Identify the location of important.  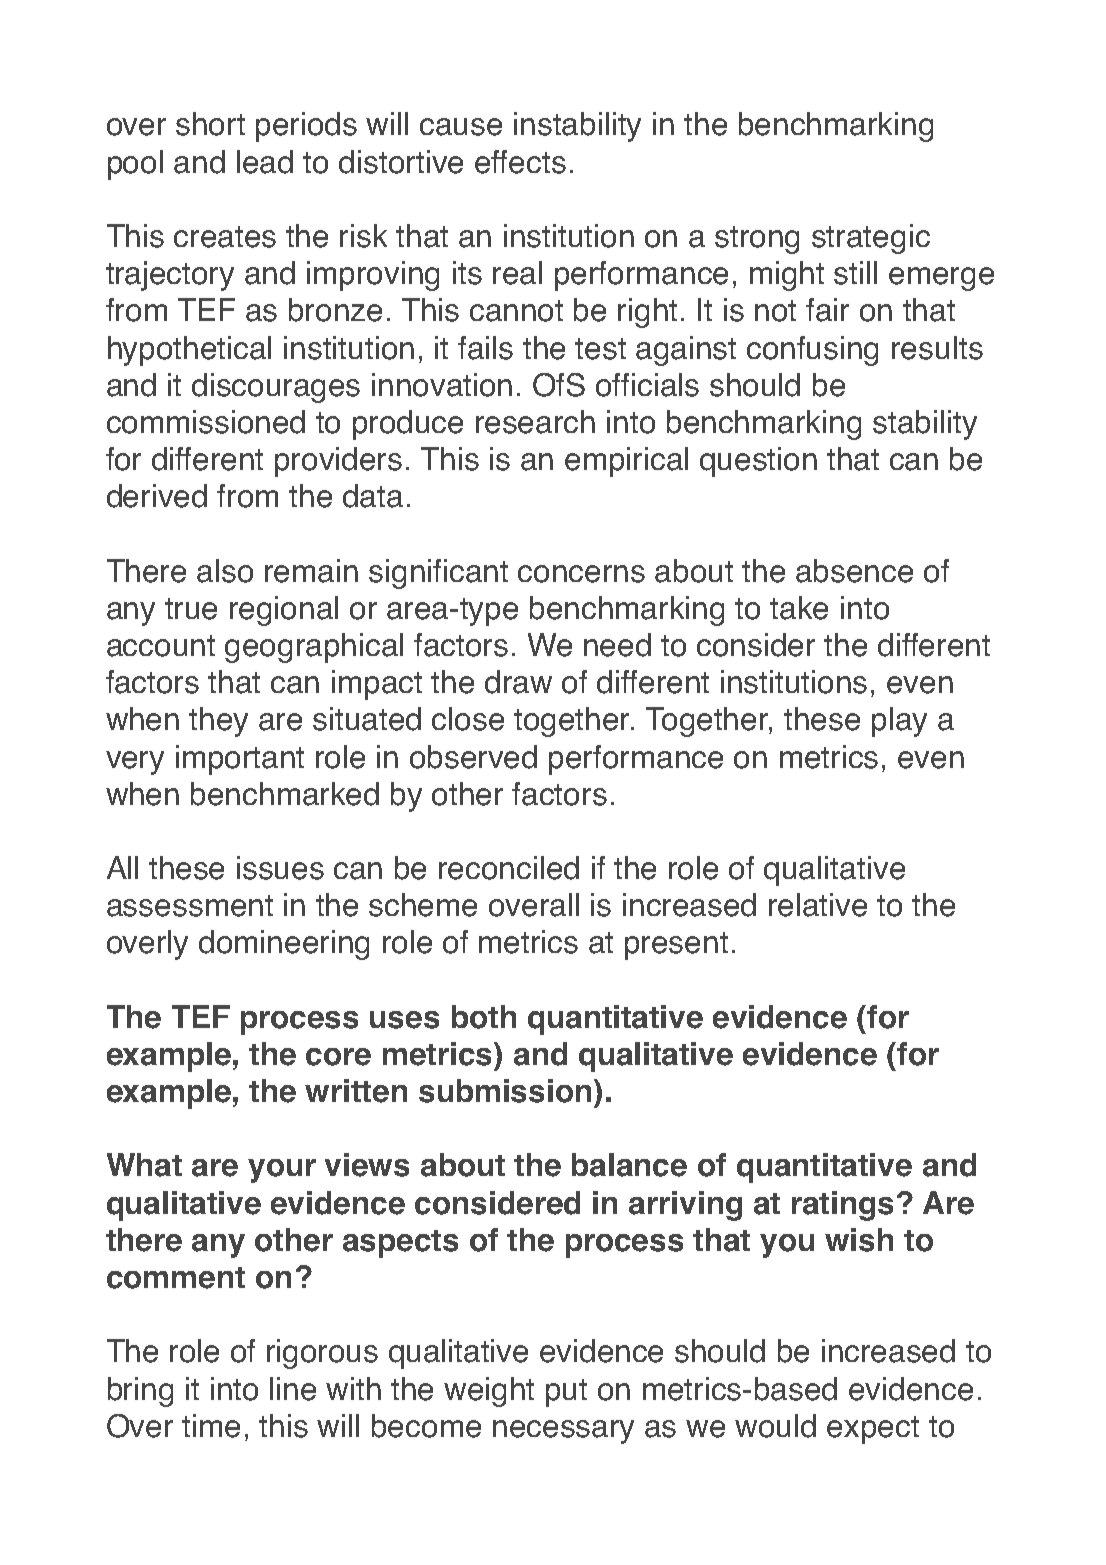
(240, 760).
